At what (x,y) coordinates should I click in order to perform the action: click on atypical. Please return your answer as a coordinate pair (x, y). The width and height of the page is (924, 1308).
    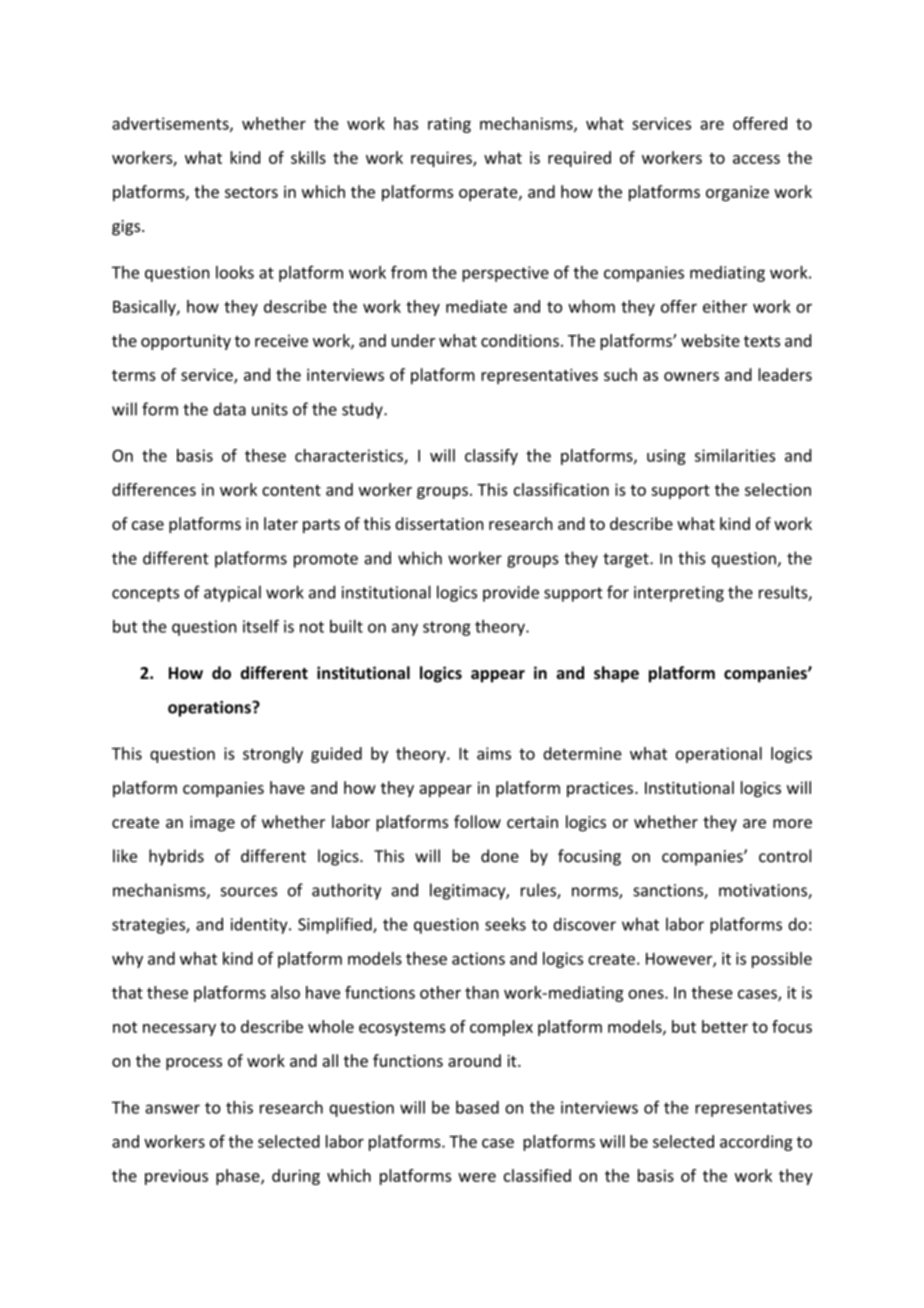
    Looking at the image, I should click on (232, 593).
